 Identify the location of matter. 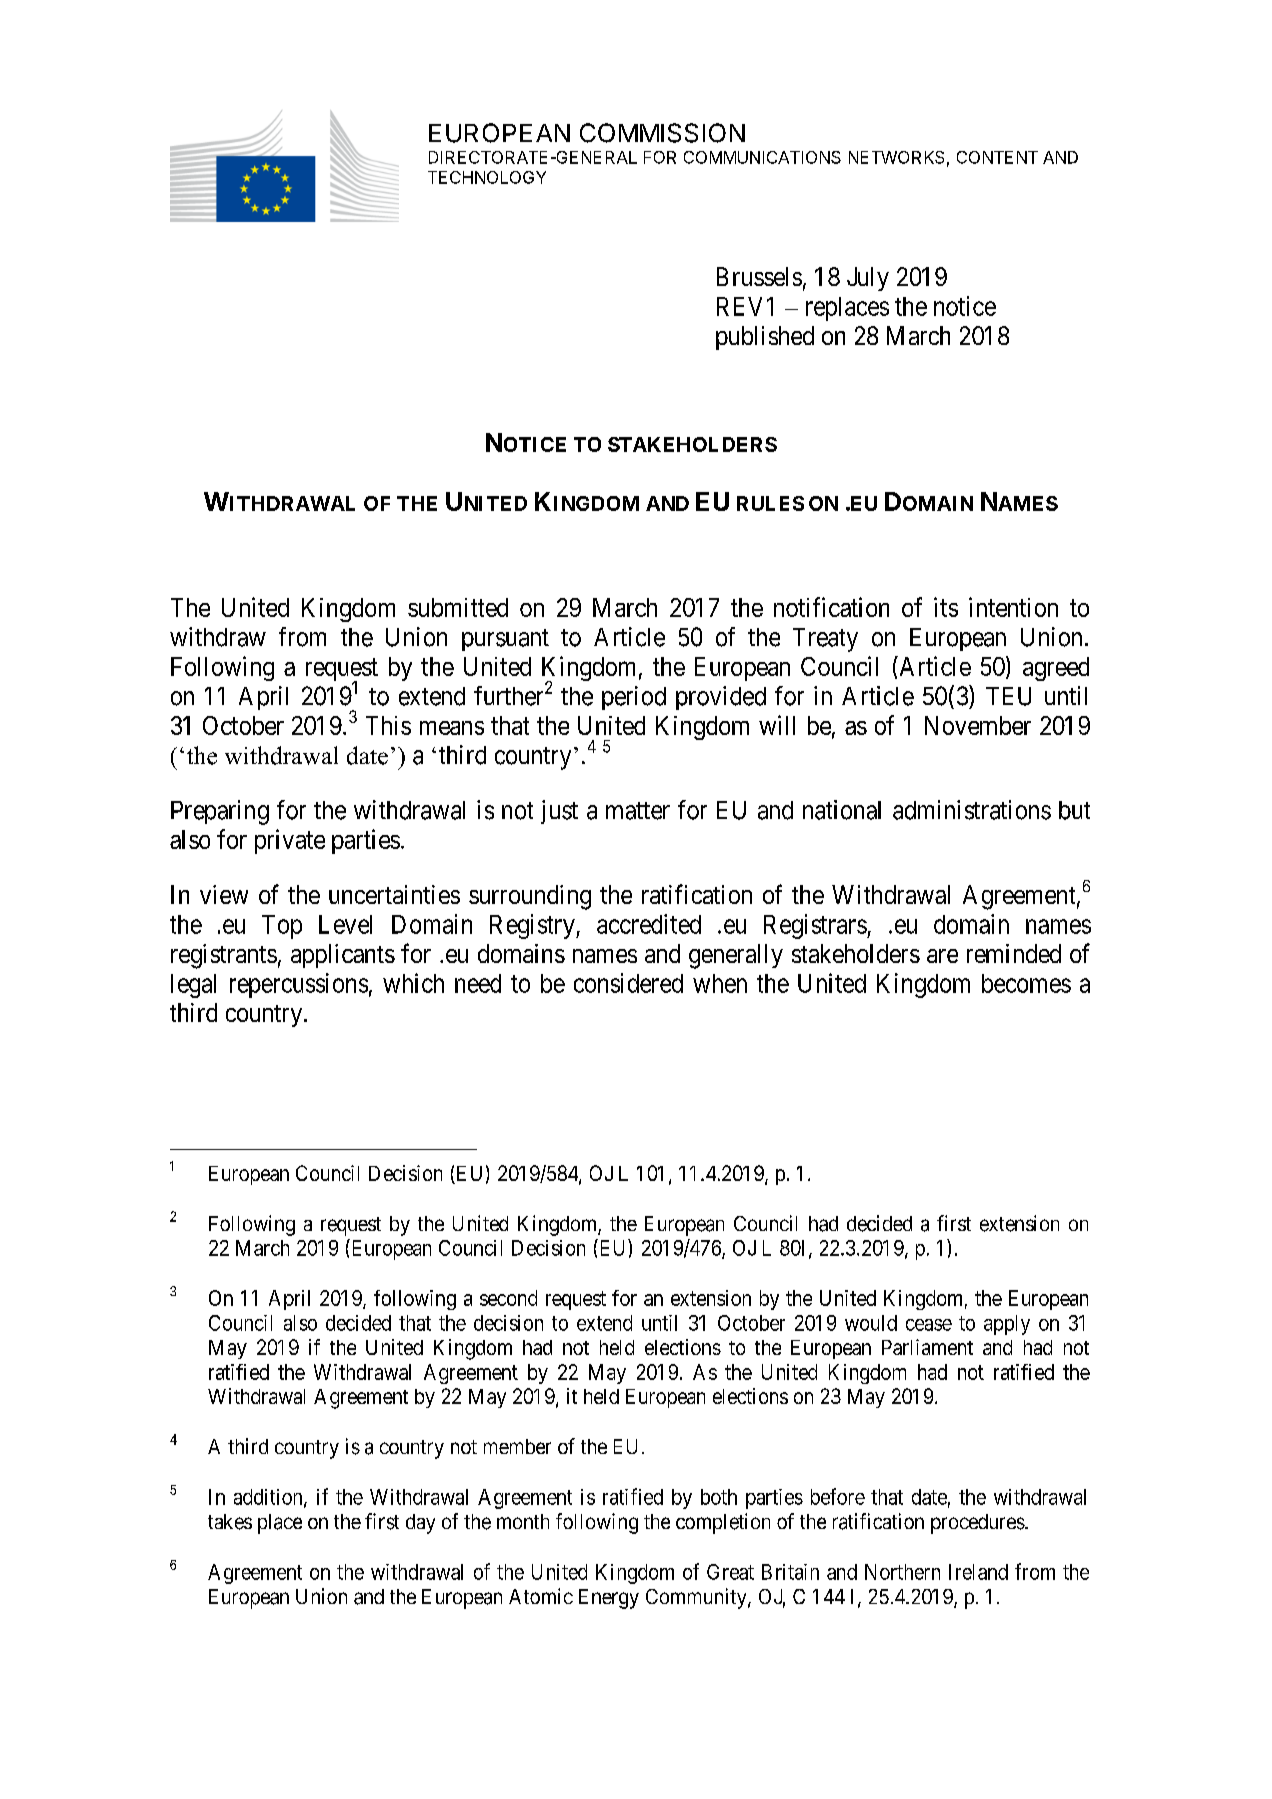
(638, 811).
